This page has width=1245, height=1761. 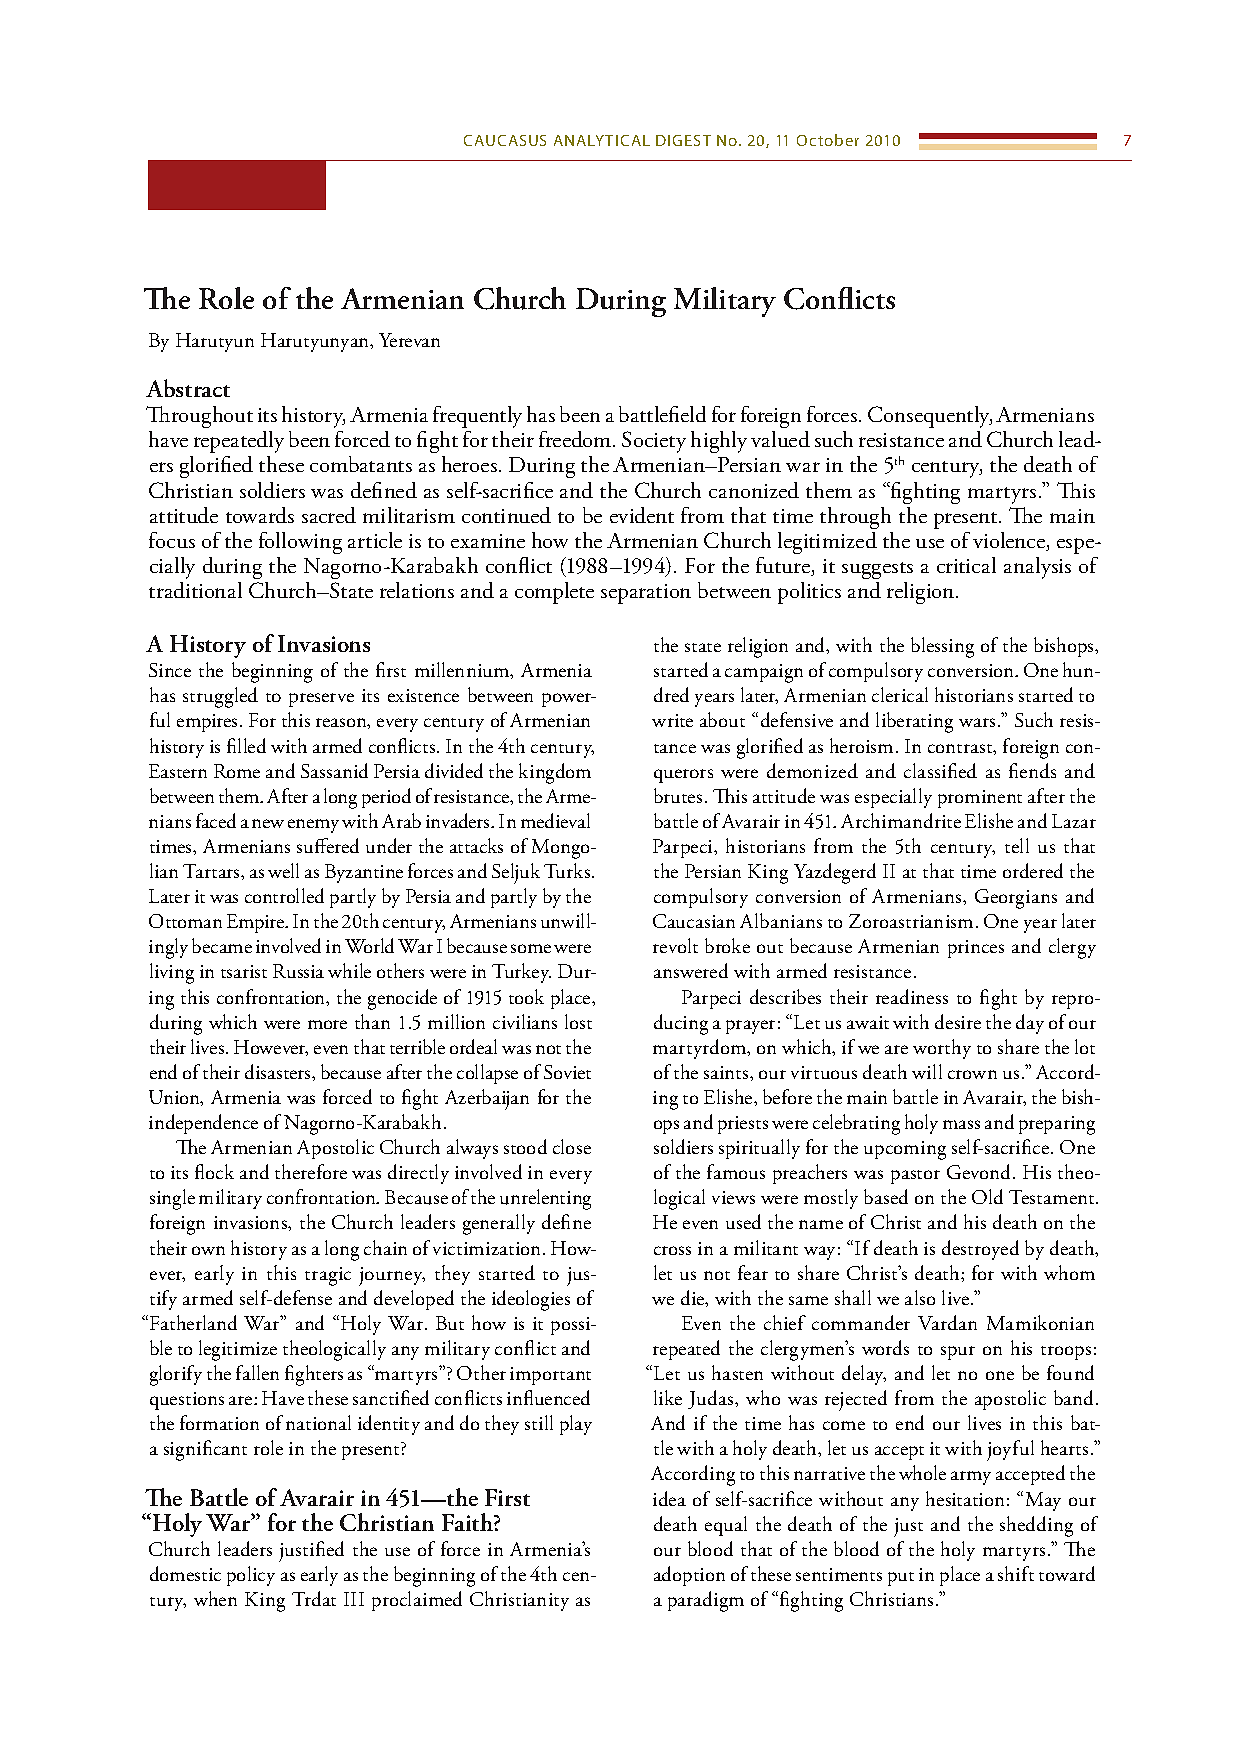 I want to click on destroyed, so click(x=980, y=1250).
